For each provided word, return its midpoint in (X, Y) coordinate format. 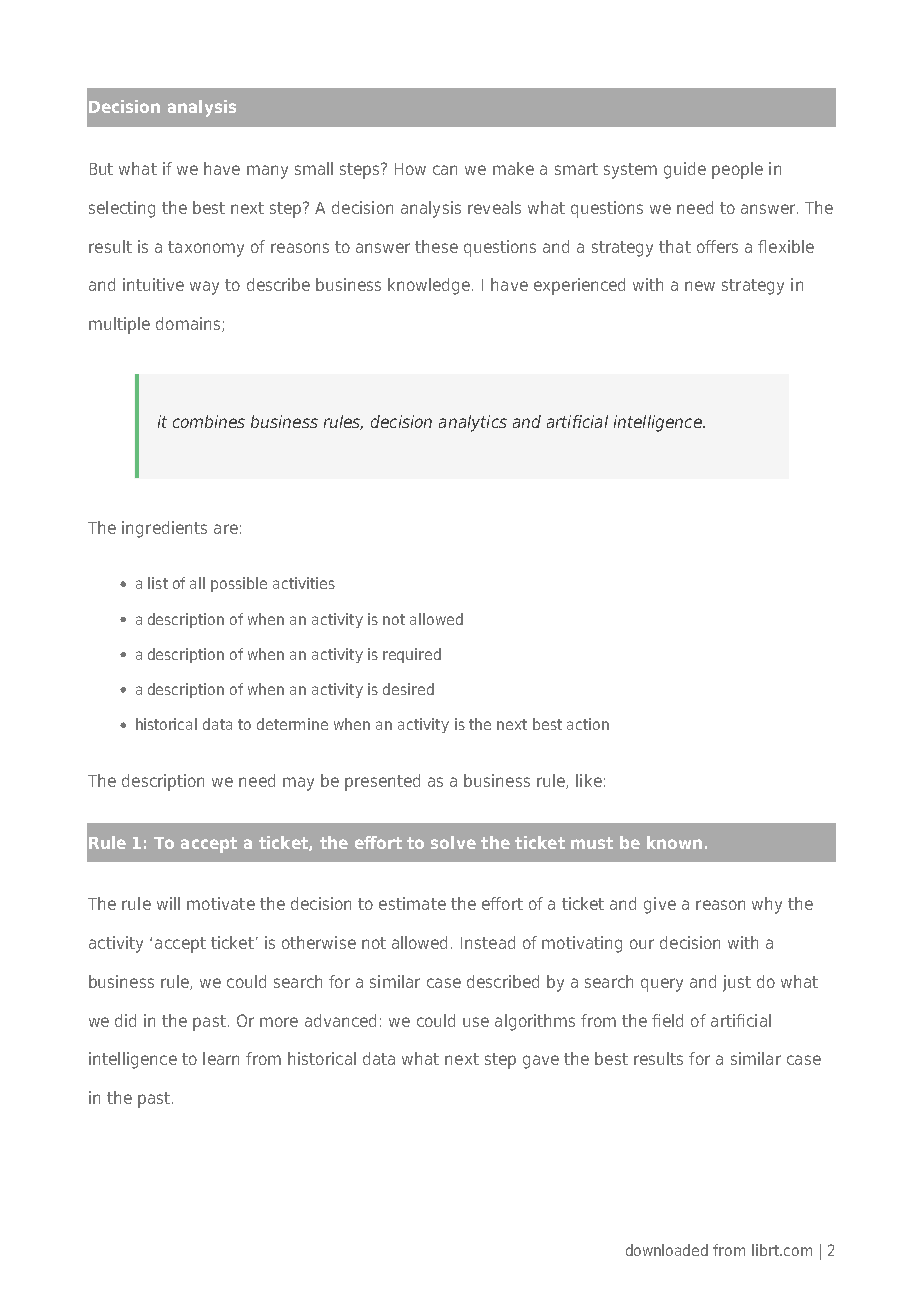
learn (221, 1058)
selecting (122, 209)
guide (685, 170)
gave (541, 1062)
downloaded (667, 1250)
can (445, 170)
